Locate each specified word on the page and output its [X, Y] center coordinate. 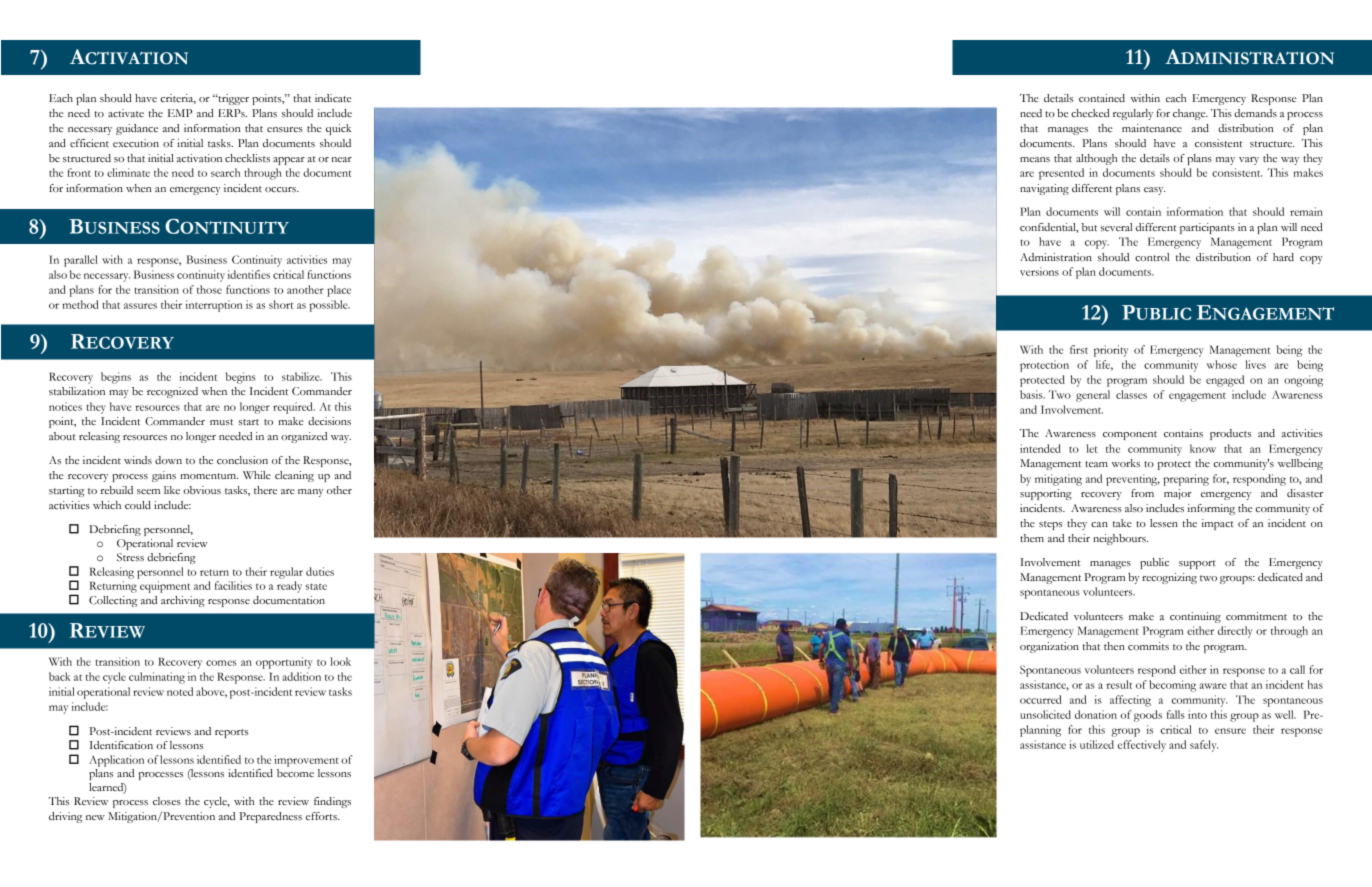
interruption [214, 306]
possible [329, 306]
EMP [180, 113]
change [1190, 114]
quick [338, 129]
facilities [233, 585]
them [1032, 538]
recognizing [1169, 578]
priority [1111, 351]
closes [167, 801]
